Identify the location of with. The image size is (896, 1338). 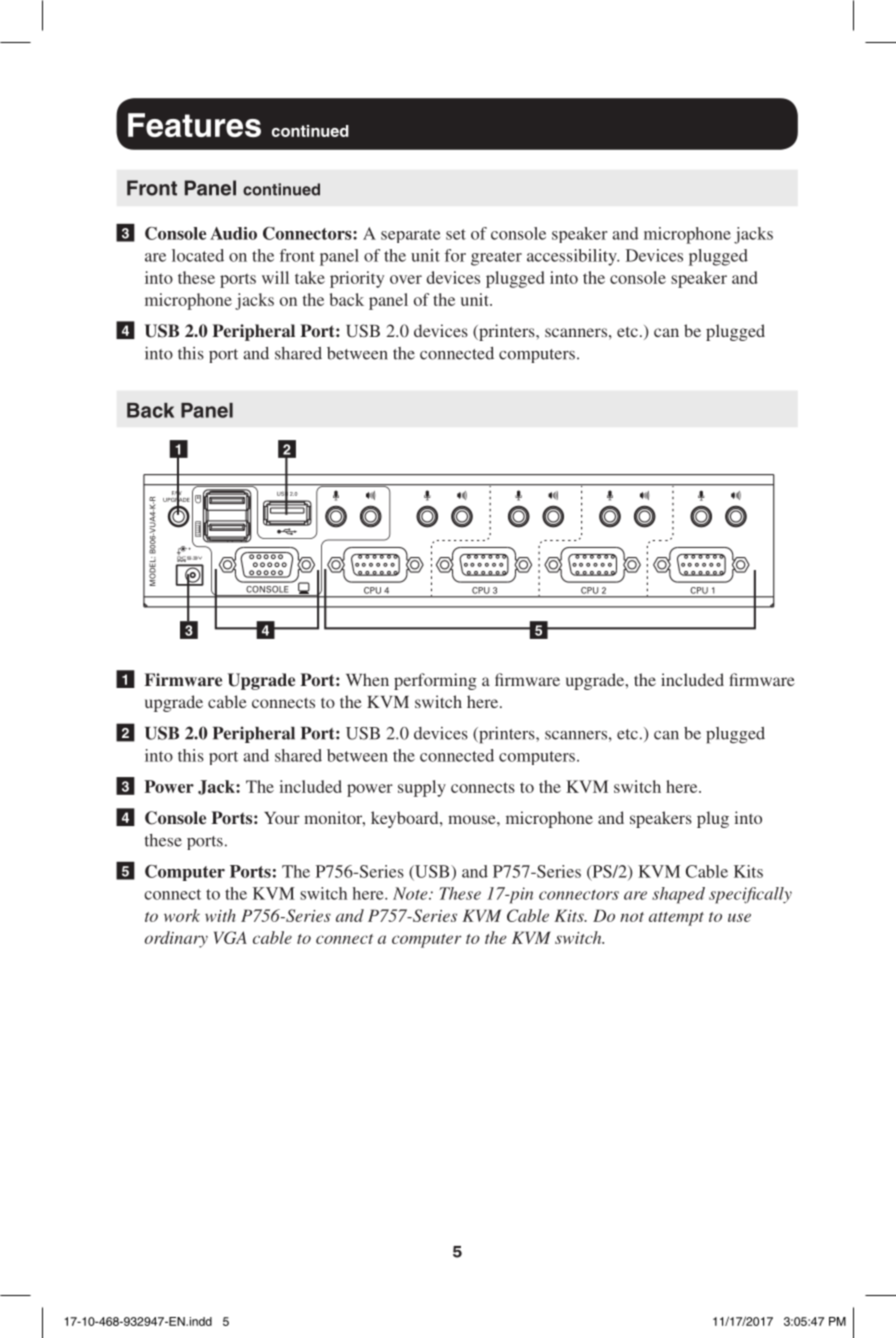
(220, 915).
